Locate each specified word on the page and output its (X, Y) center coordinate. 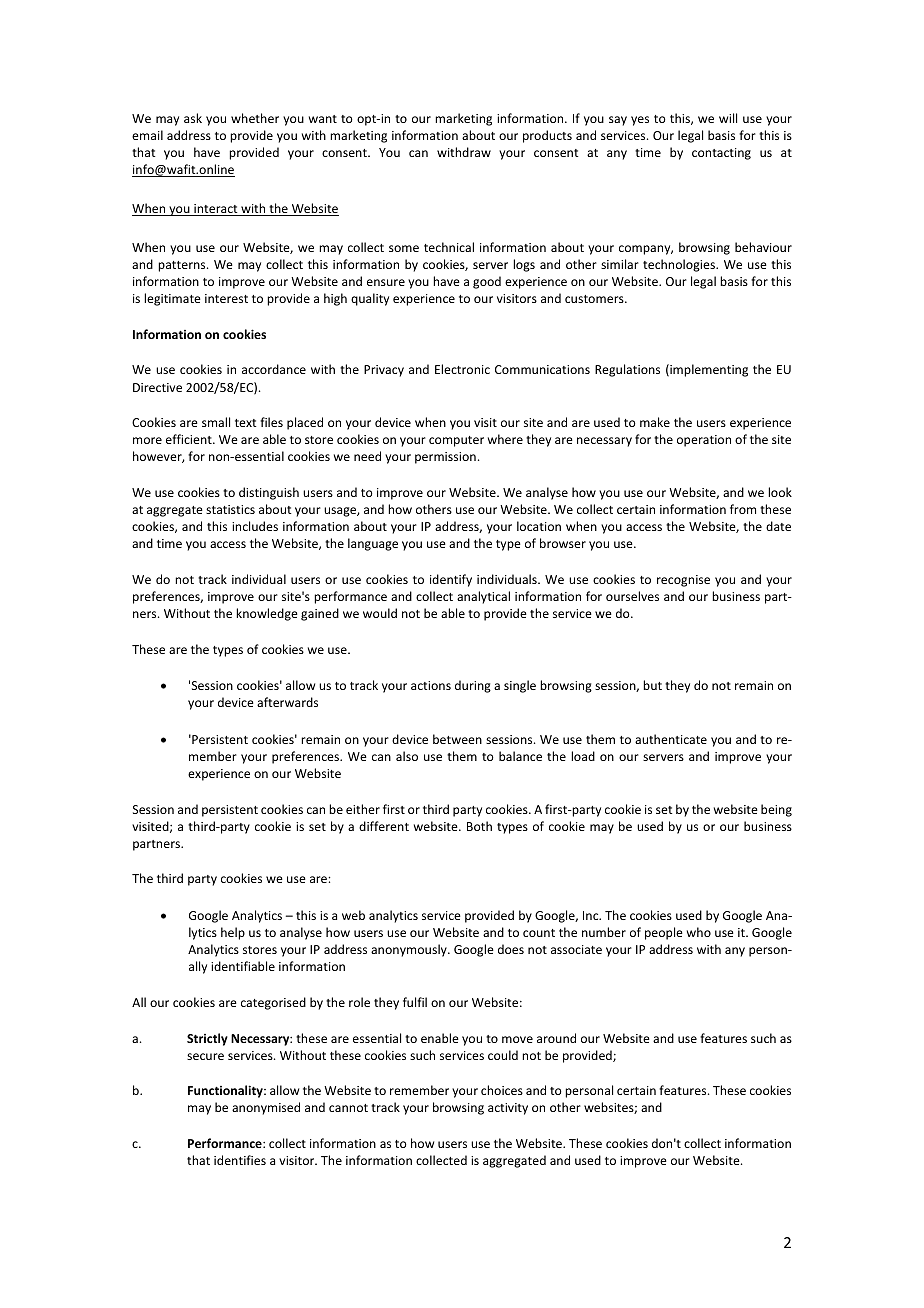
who (699, 932)
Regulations (627, 370)
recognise (683, 581)
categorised (273, 1003)
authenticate (671, 739)
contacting (721, 154)
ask (193, 118)
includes (255, 526)
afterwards (287, 702)
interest (226, 298)
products (547, 136)
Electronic (462, 369)
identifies (240, 1160)
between (457, 739)
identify (451, 580)
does (511, 949)
